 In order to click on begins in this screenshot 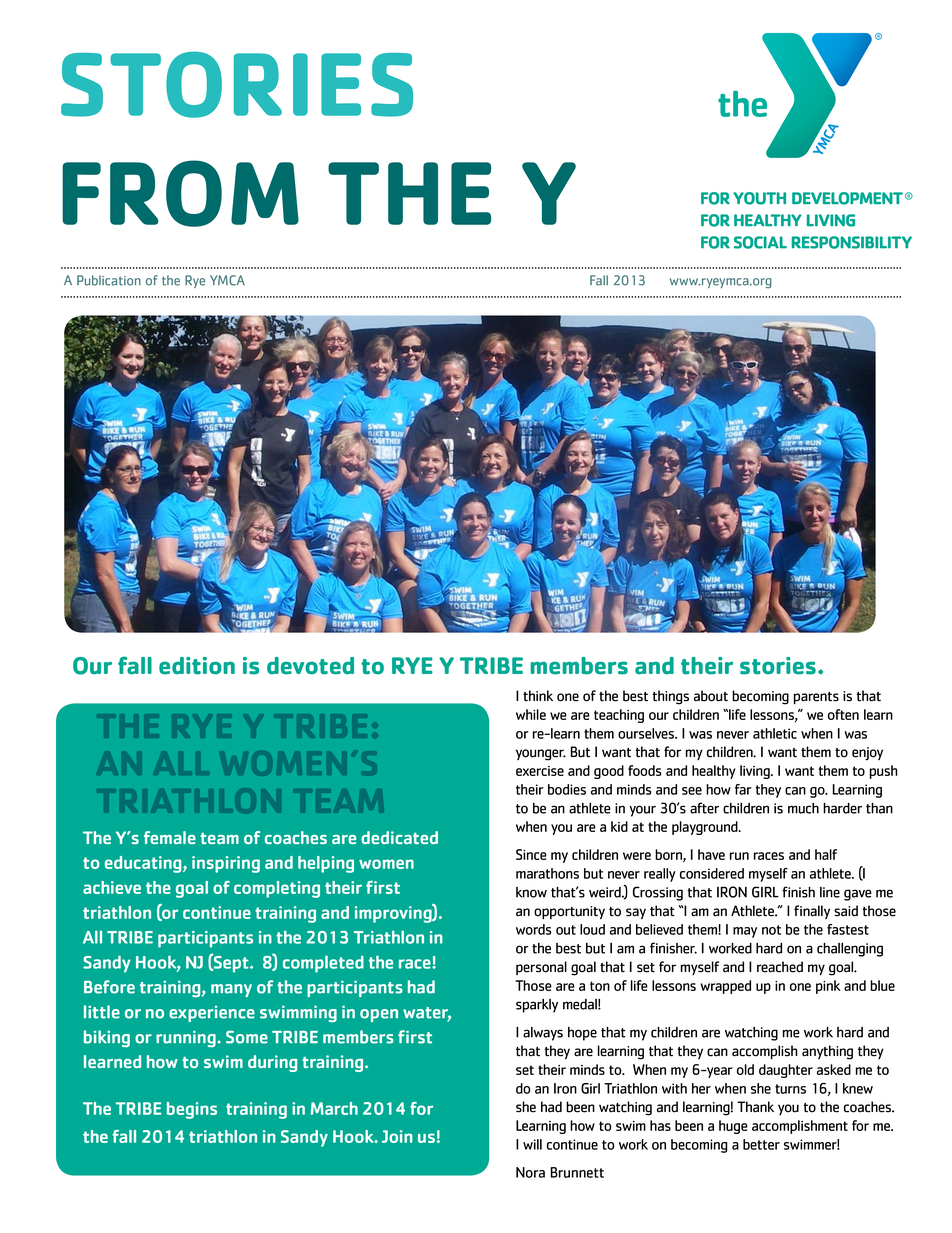, I will do `click(192, 1110)`.
